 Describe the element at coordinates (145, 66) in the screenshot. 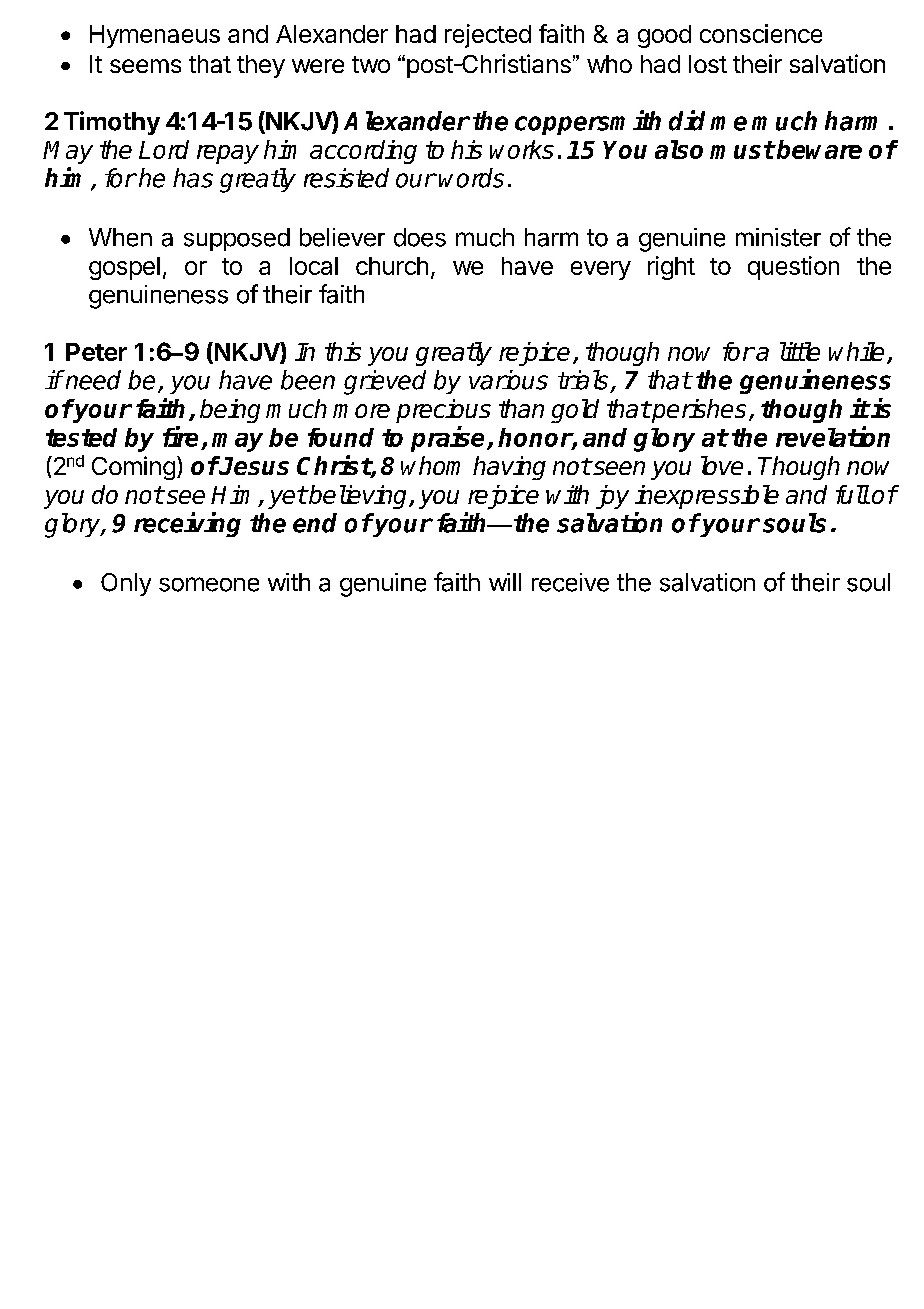

I see `seems` at that location.
